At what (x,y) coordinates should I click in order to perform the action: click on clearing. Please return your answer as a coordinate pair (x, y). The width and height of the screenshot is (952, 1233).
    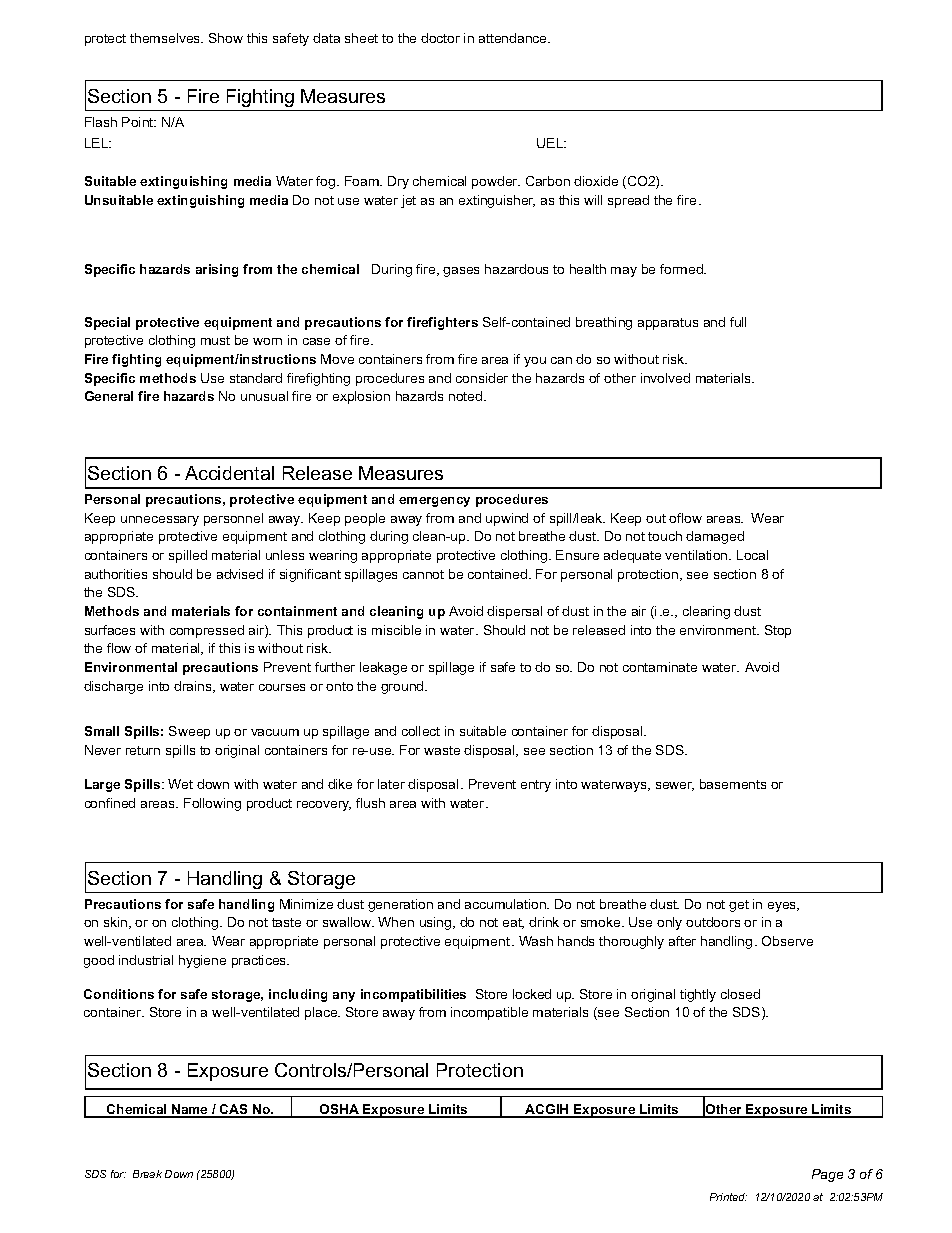
    Looking at the image, I should click on (706, 612).
